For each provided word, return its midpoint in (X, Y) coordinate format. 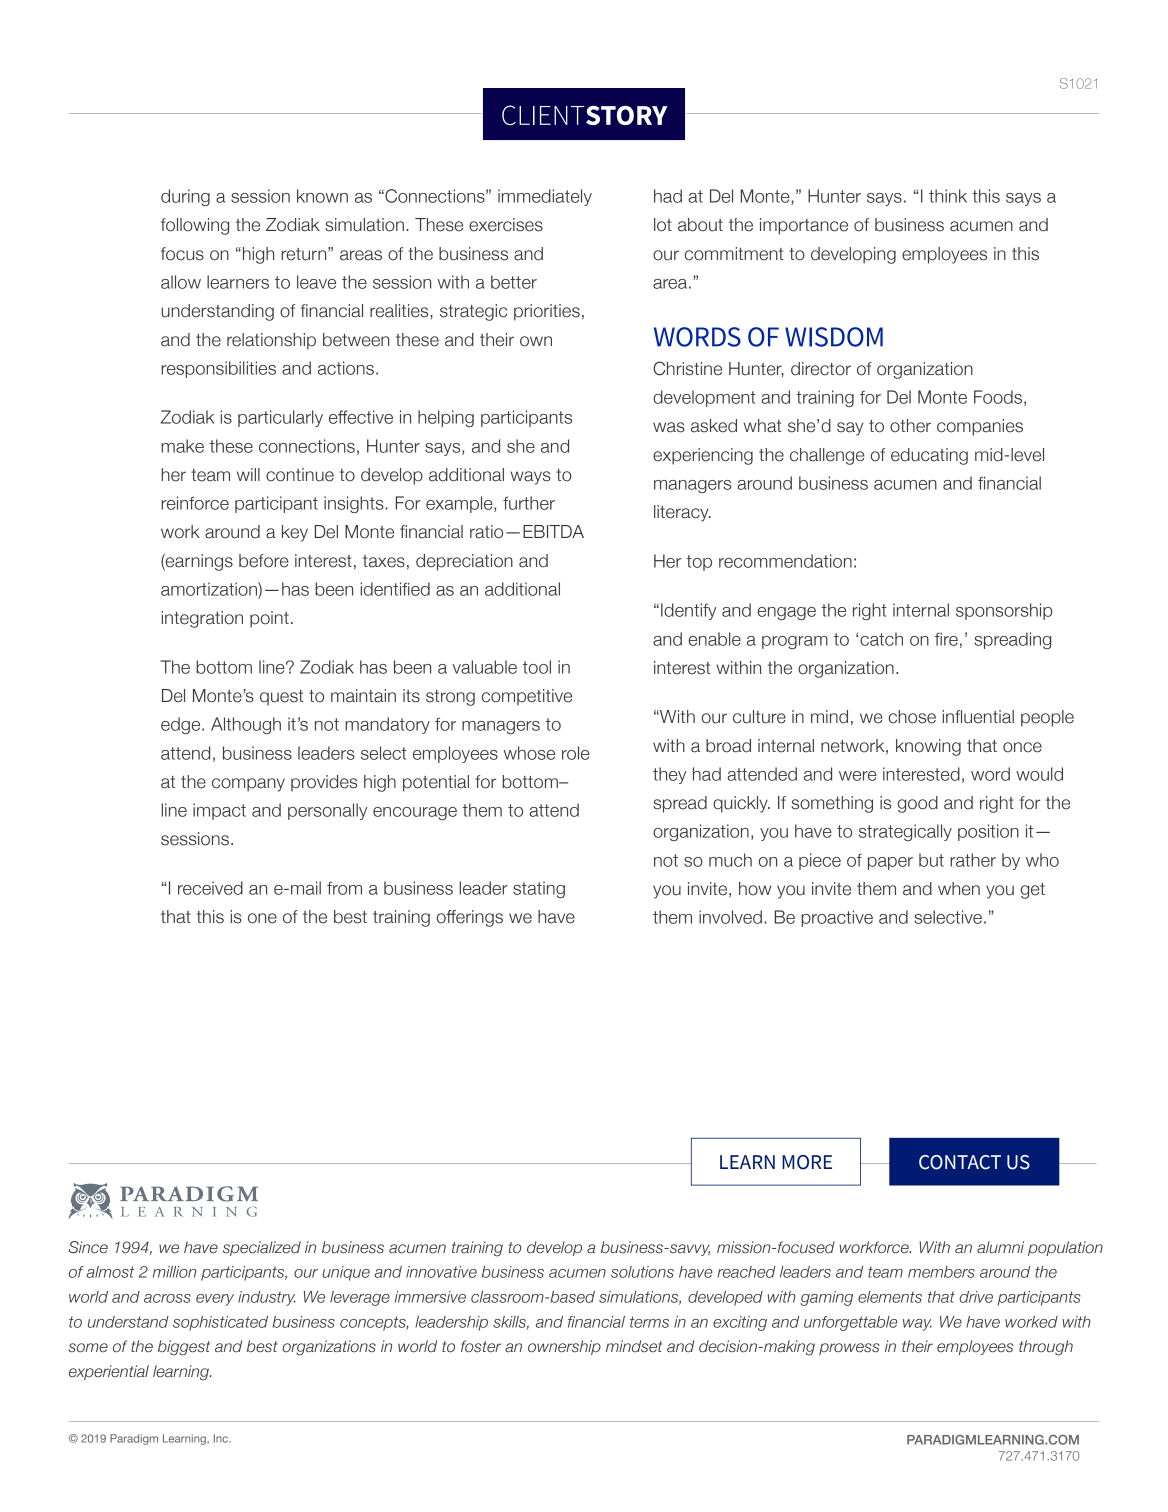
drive (976, 1297)
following (195, 226)
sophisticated (220, 1323)
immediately (545, 197)
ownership (564, 1347)
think (948, 196)
